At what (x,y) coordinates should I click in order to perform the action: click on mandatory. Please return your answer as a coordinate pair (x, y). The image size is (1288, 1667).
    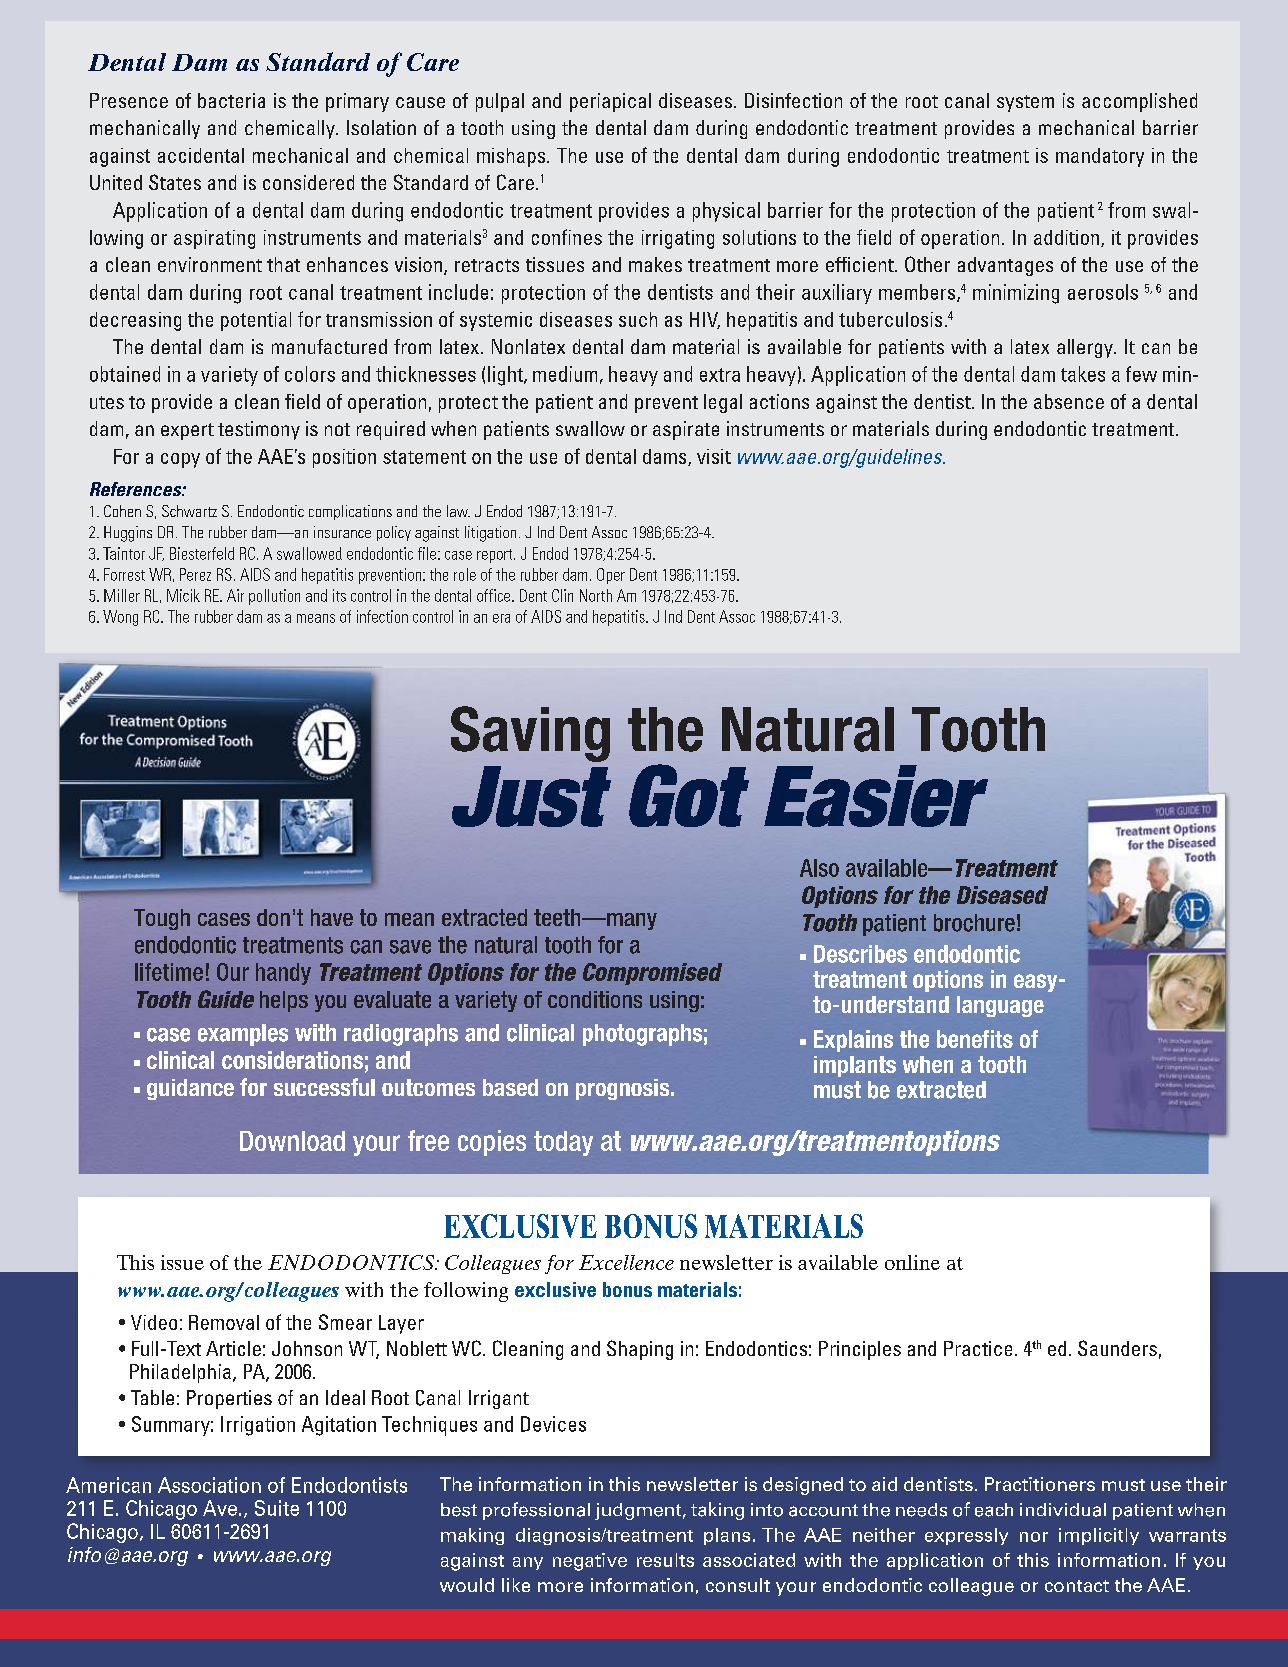
    Looking at the image, I should click on (1100, 157).
